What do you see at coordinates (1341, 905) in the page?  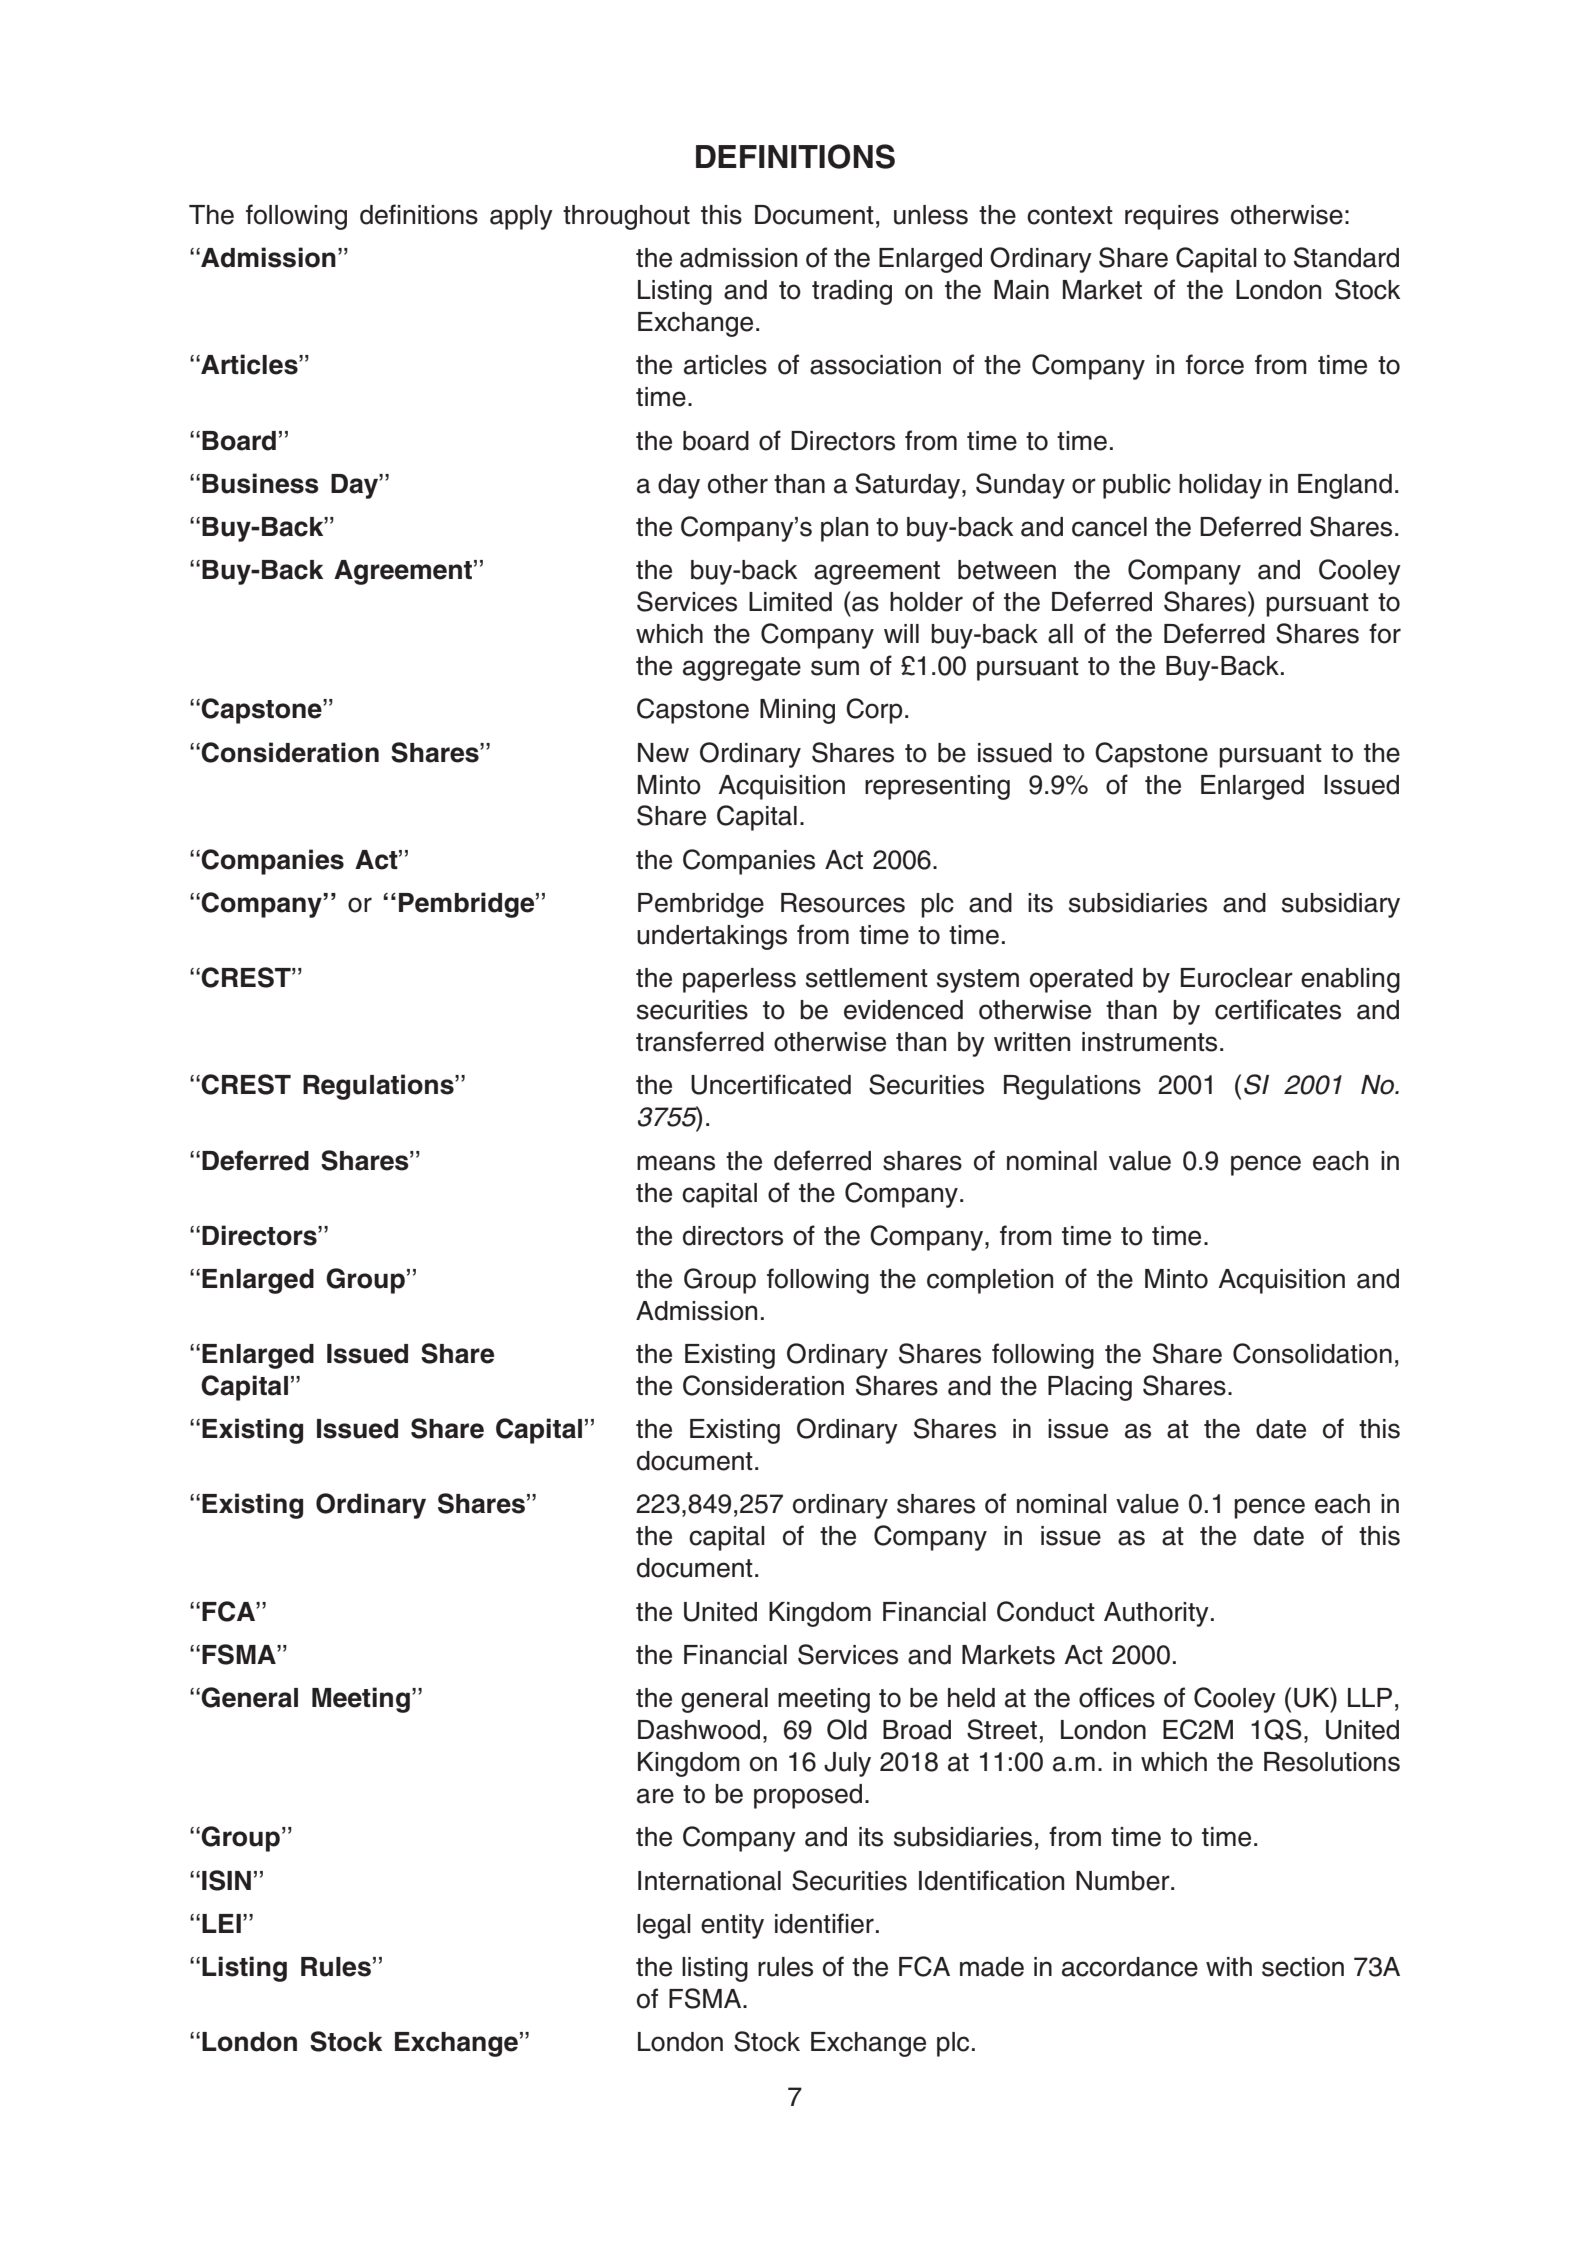 I see `subsidiary` at bounding box center [1341, 905].
